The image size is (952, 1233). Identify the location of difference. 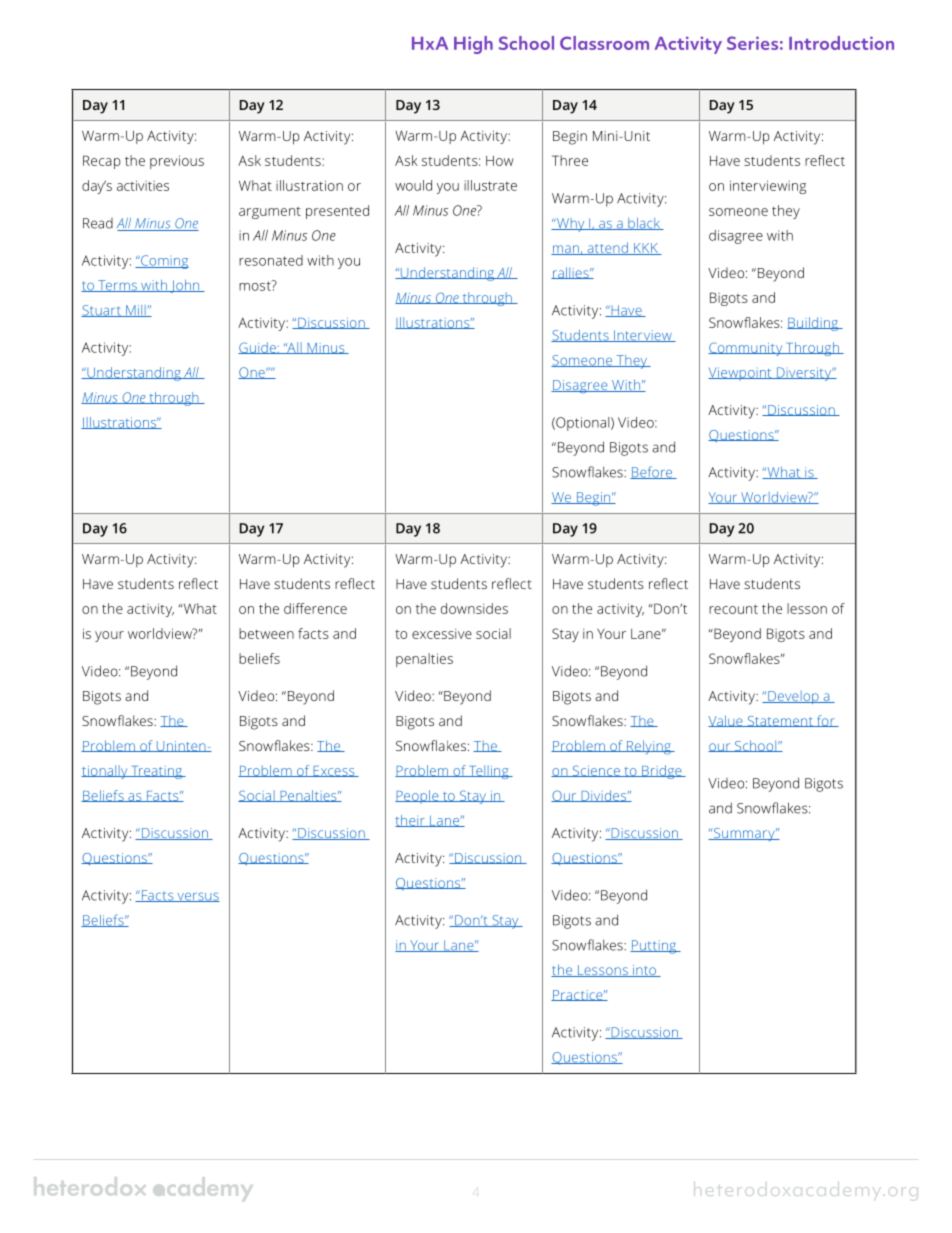
(315, 608).
